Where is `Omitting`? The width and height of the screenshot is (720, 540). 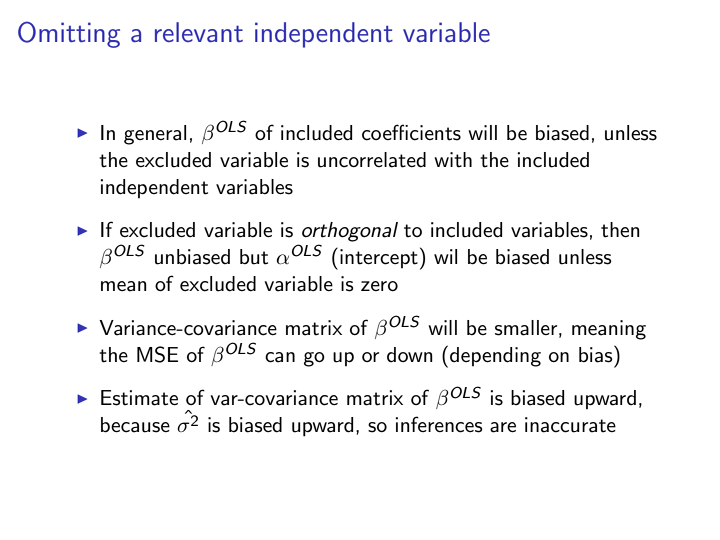 Omitting is located at coordinates (69, 34).
